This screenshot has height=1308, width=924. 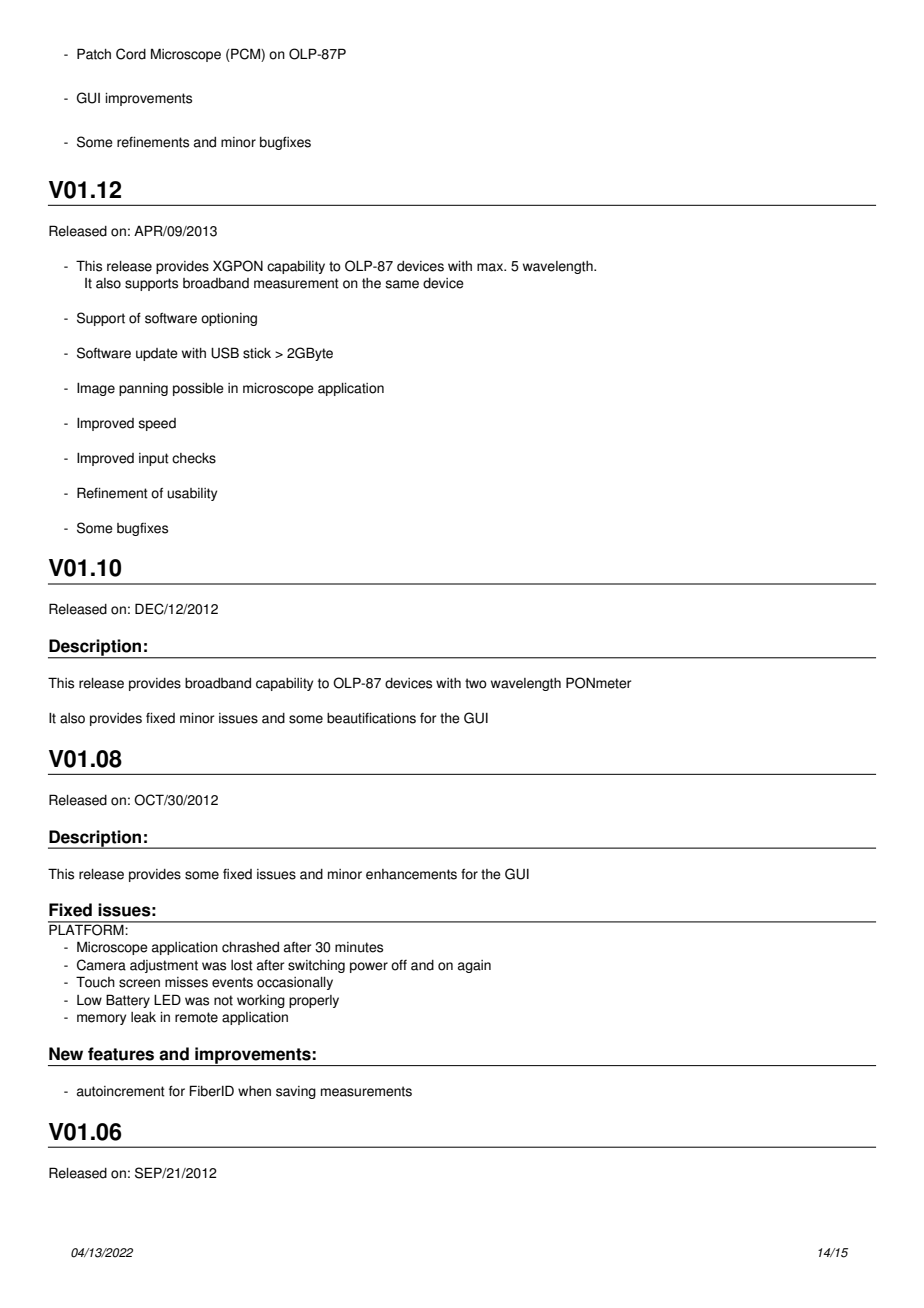 What do you see at coordinates (154, 459) in the screenshot?
I see `input` at bounding box center [154, 459].
